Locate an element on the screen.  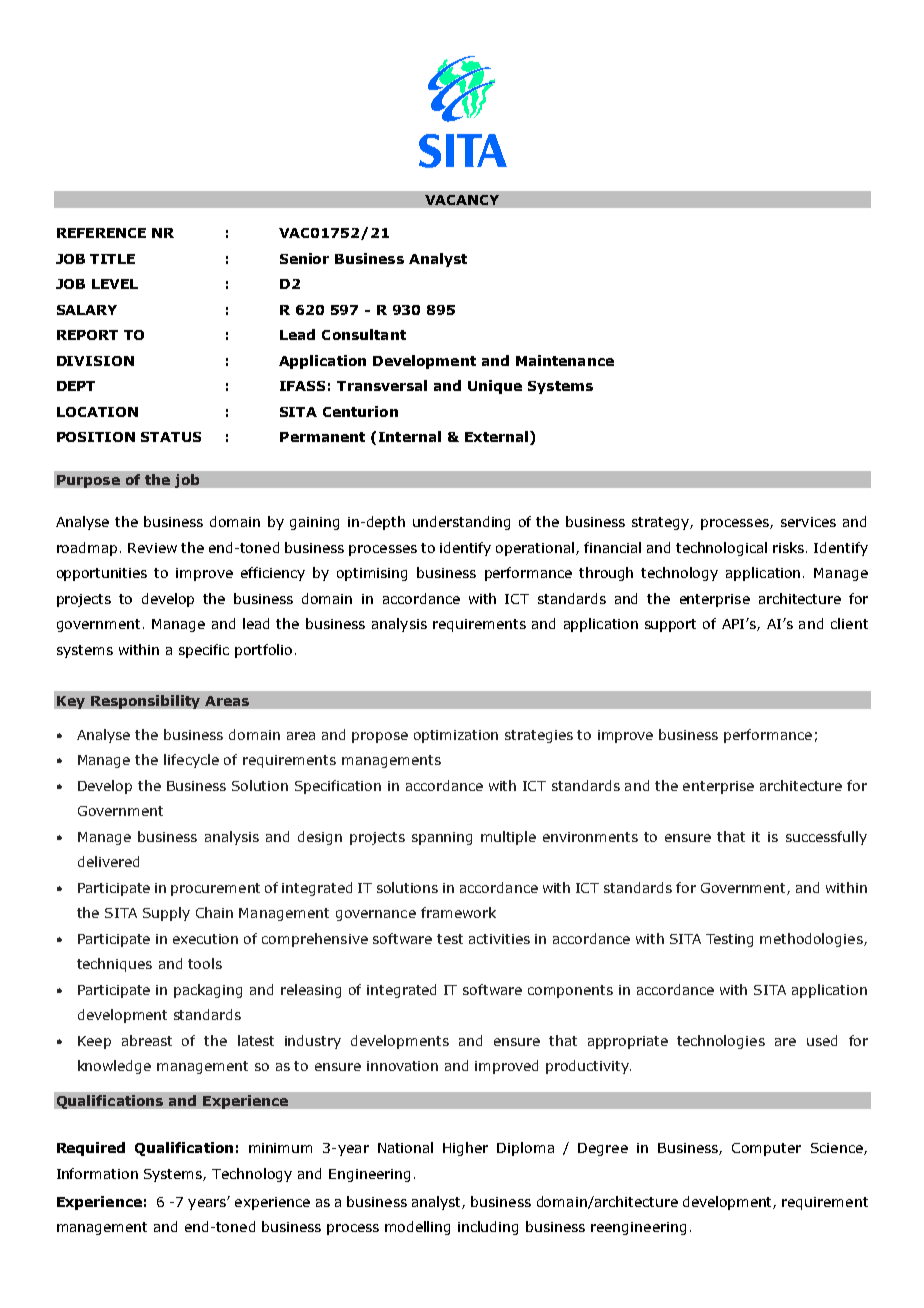
tools is located at coordinates (205, 963).
